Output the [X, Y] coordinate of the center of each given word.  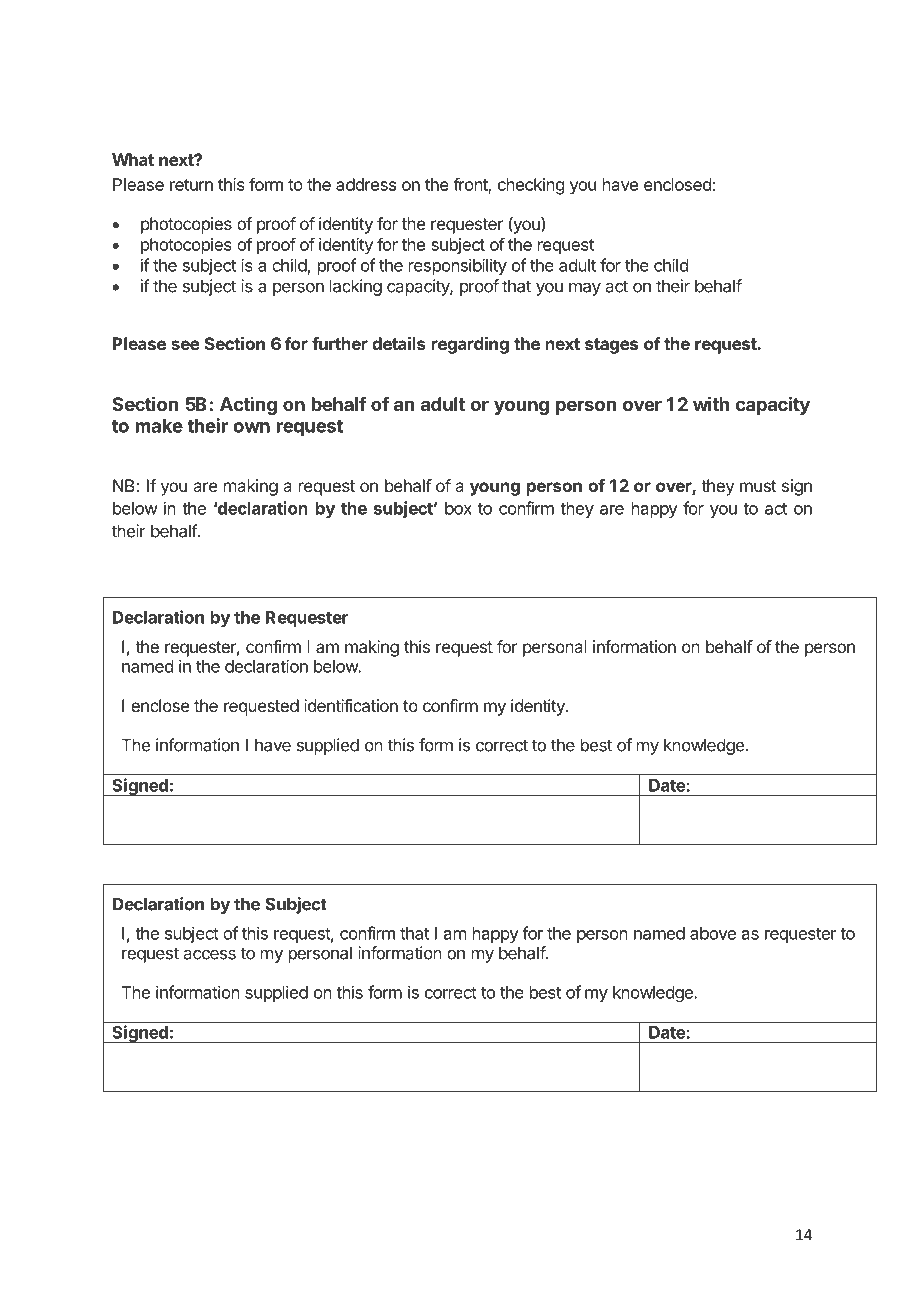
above [713, 933]
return [191, 185]
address [366, 184]
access [210, 954]
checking [531, 186]
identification [351, 705]
